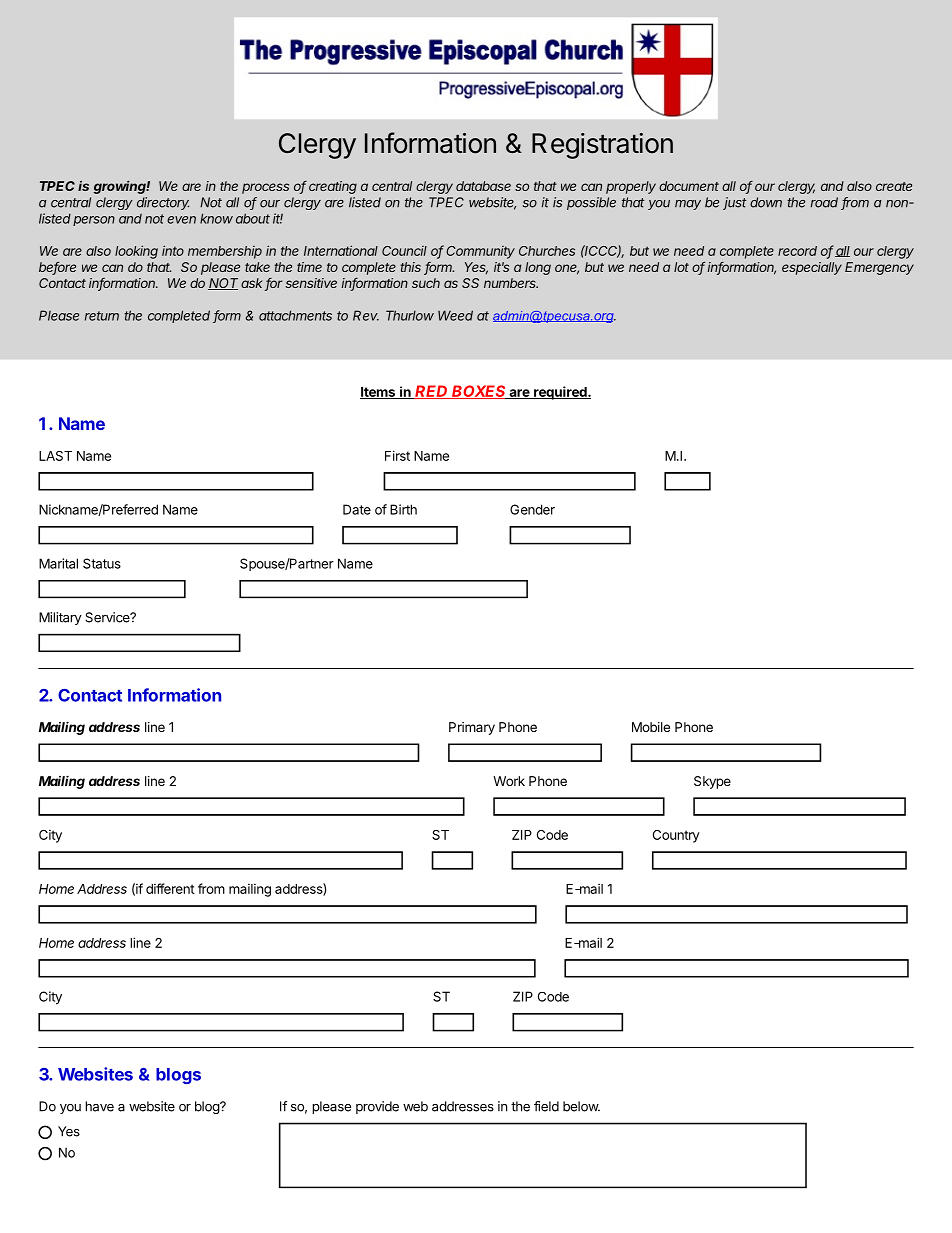  Describe the element at coordinates (509, 781) in the image. I see `Work` at that location.
